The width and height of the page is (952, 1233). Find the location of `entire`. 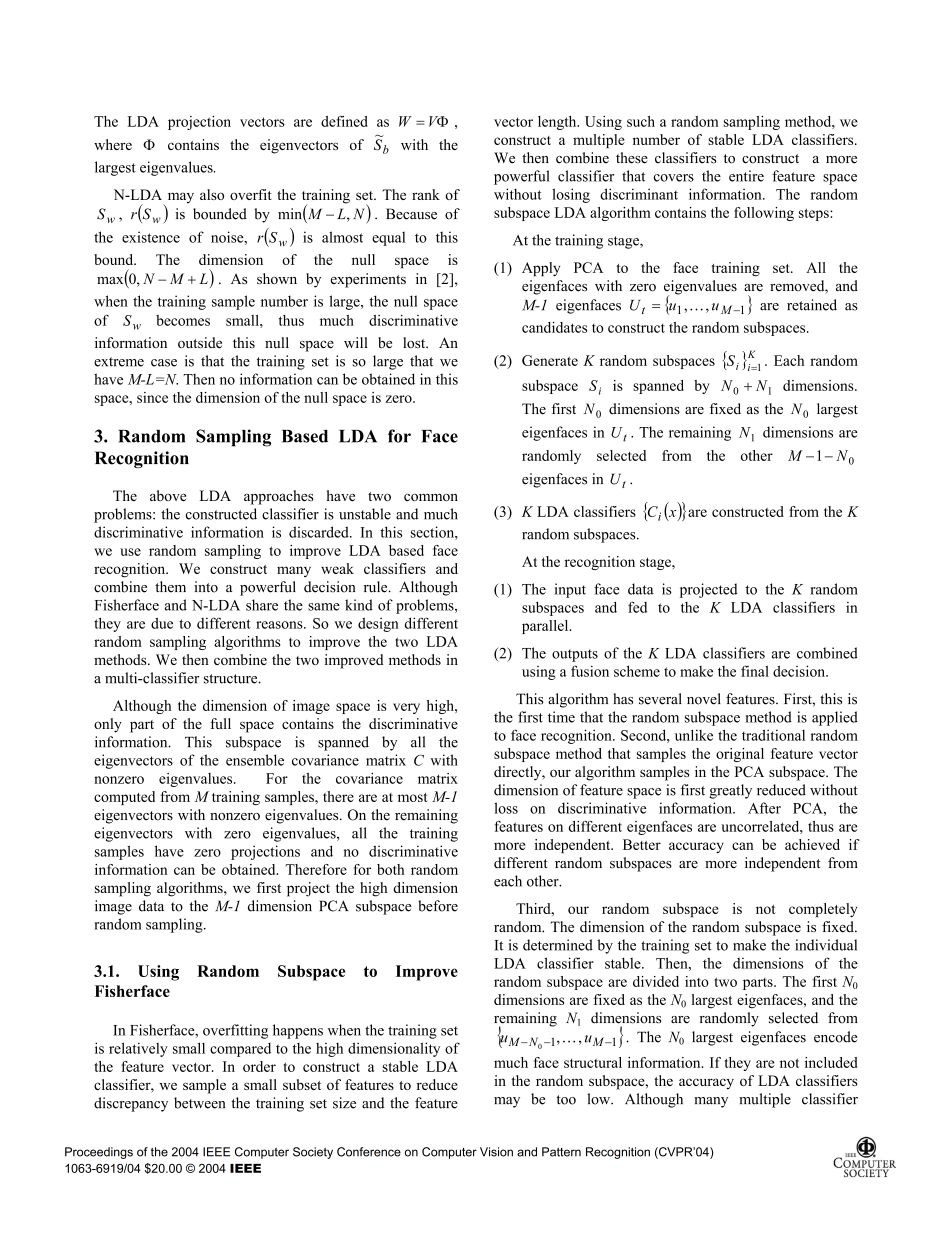

entire is located at coordinates (746, 176).
